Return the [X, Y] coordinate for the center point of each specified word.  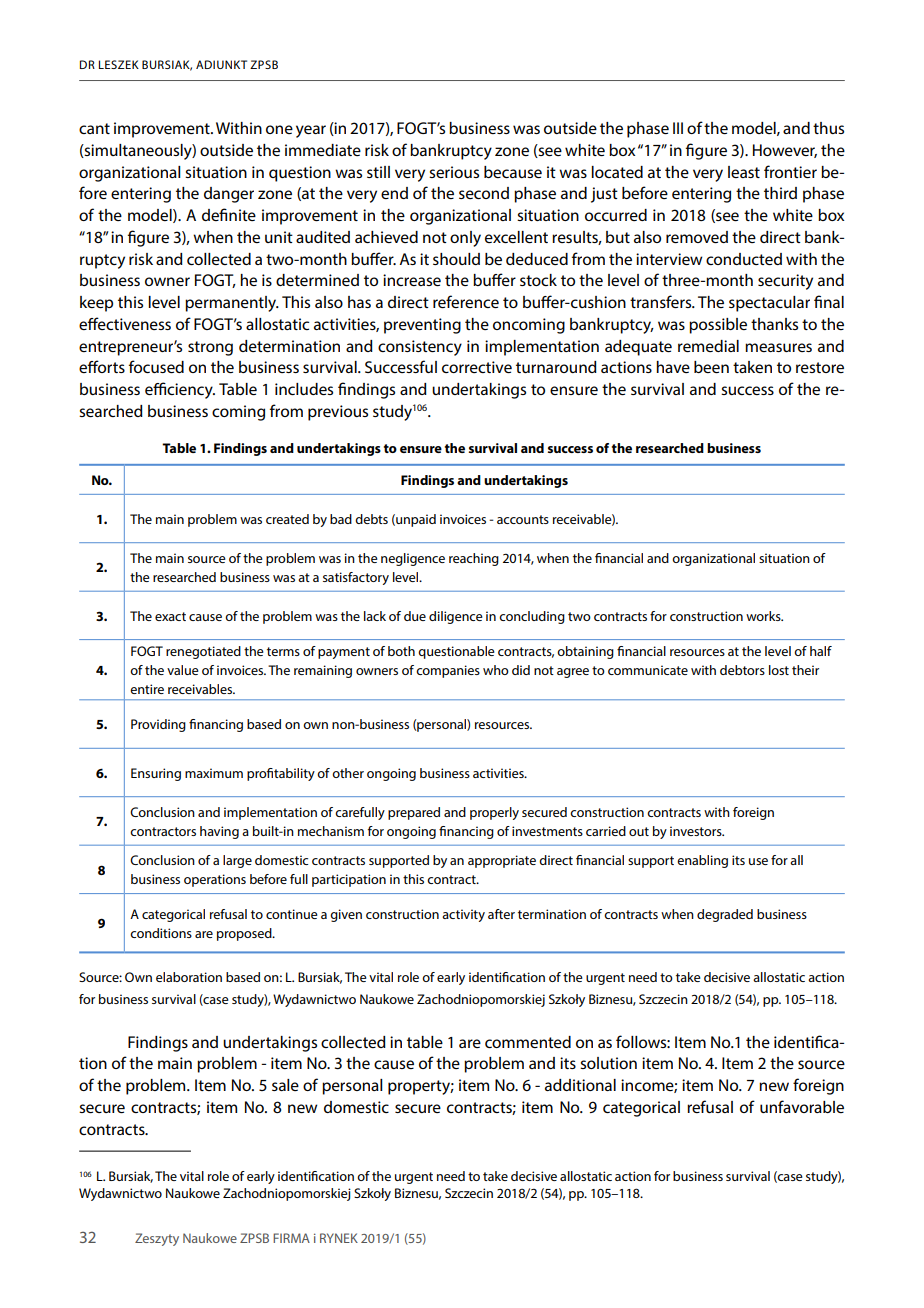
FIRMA [291, 1238]
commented [528, 1042]
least [744, 172]
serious [454, 172]
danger [229, 195]
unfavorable [802, 1106]
